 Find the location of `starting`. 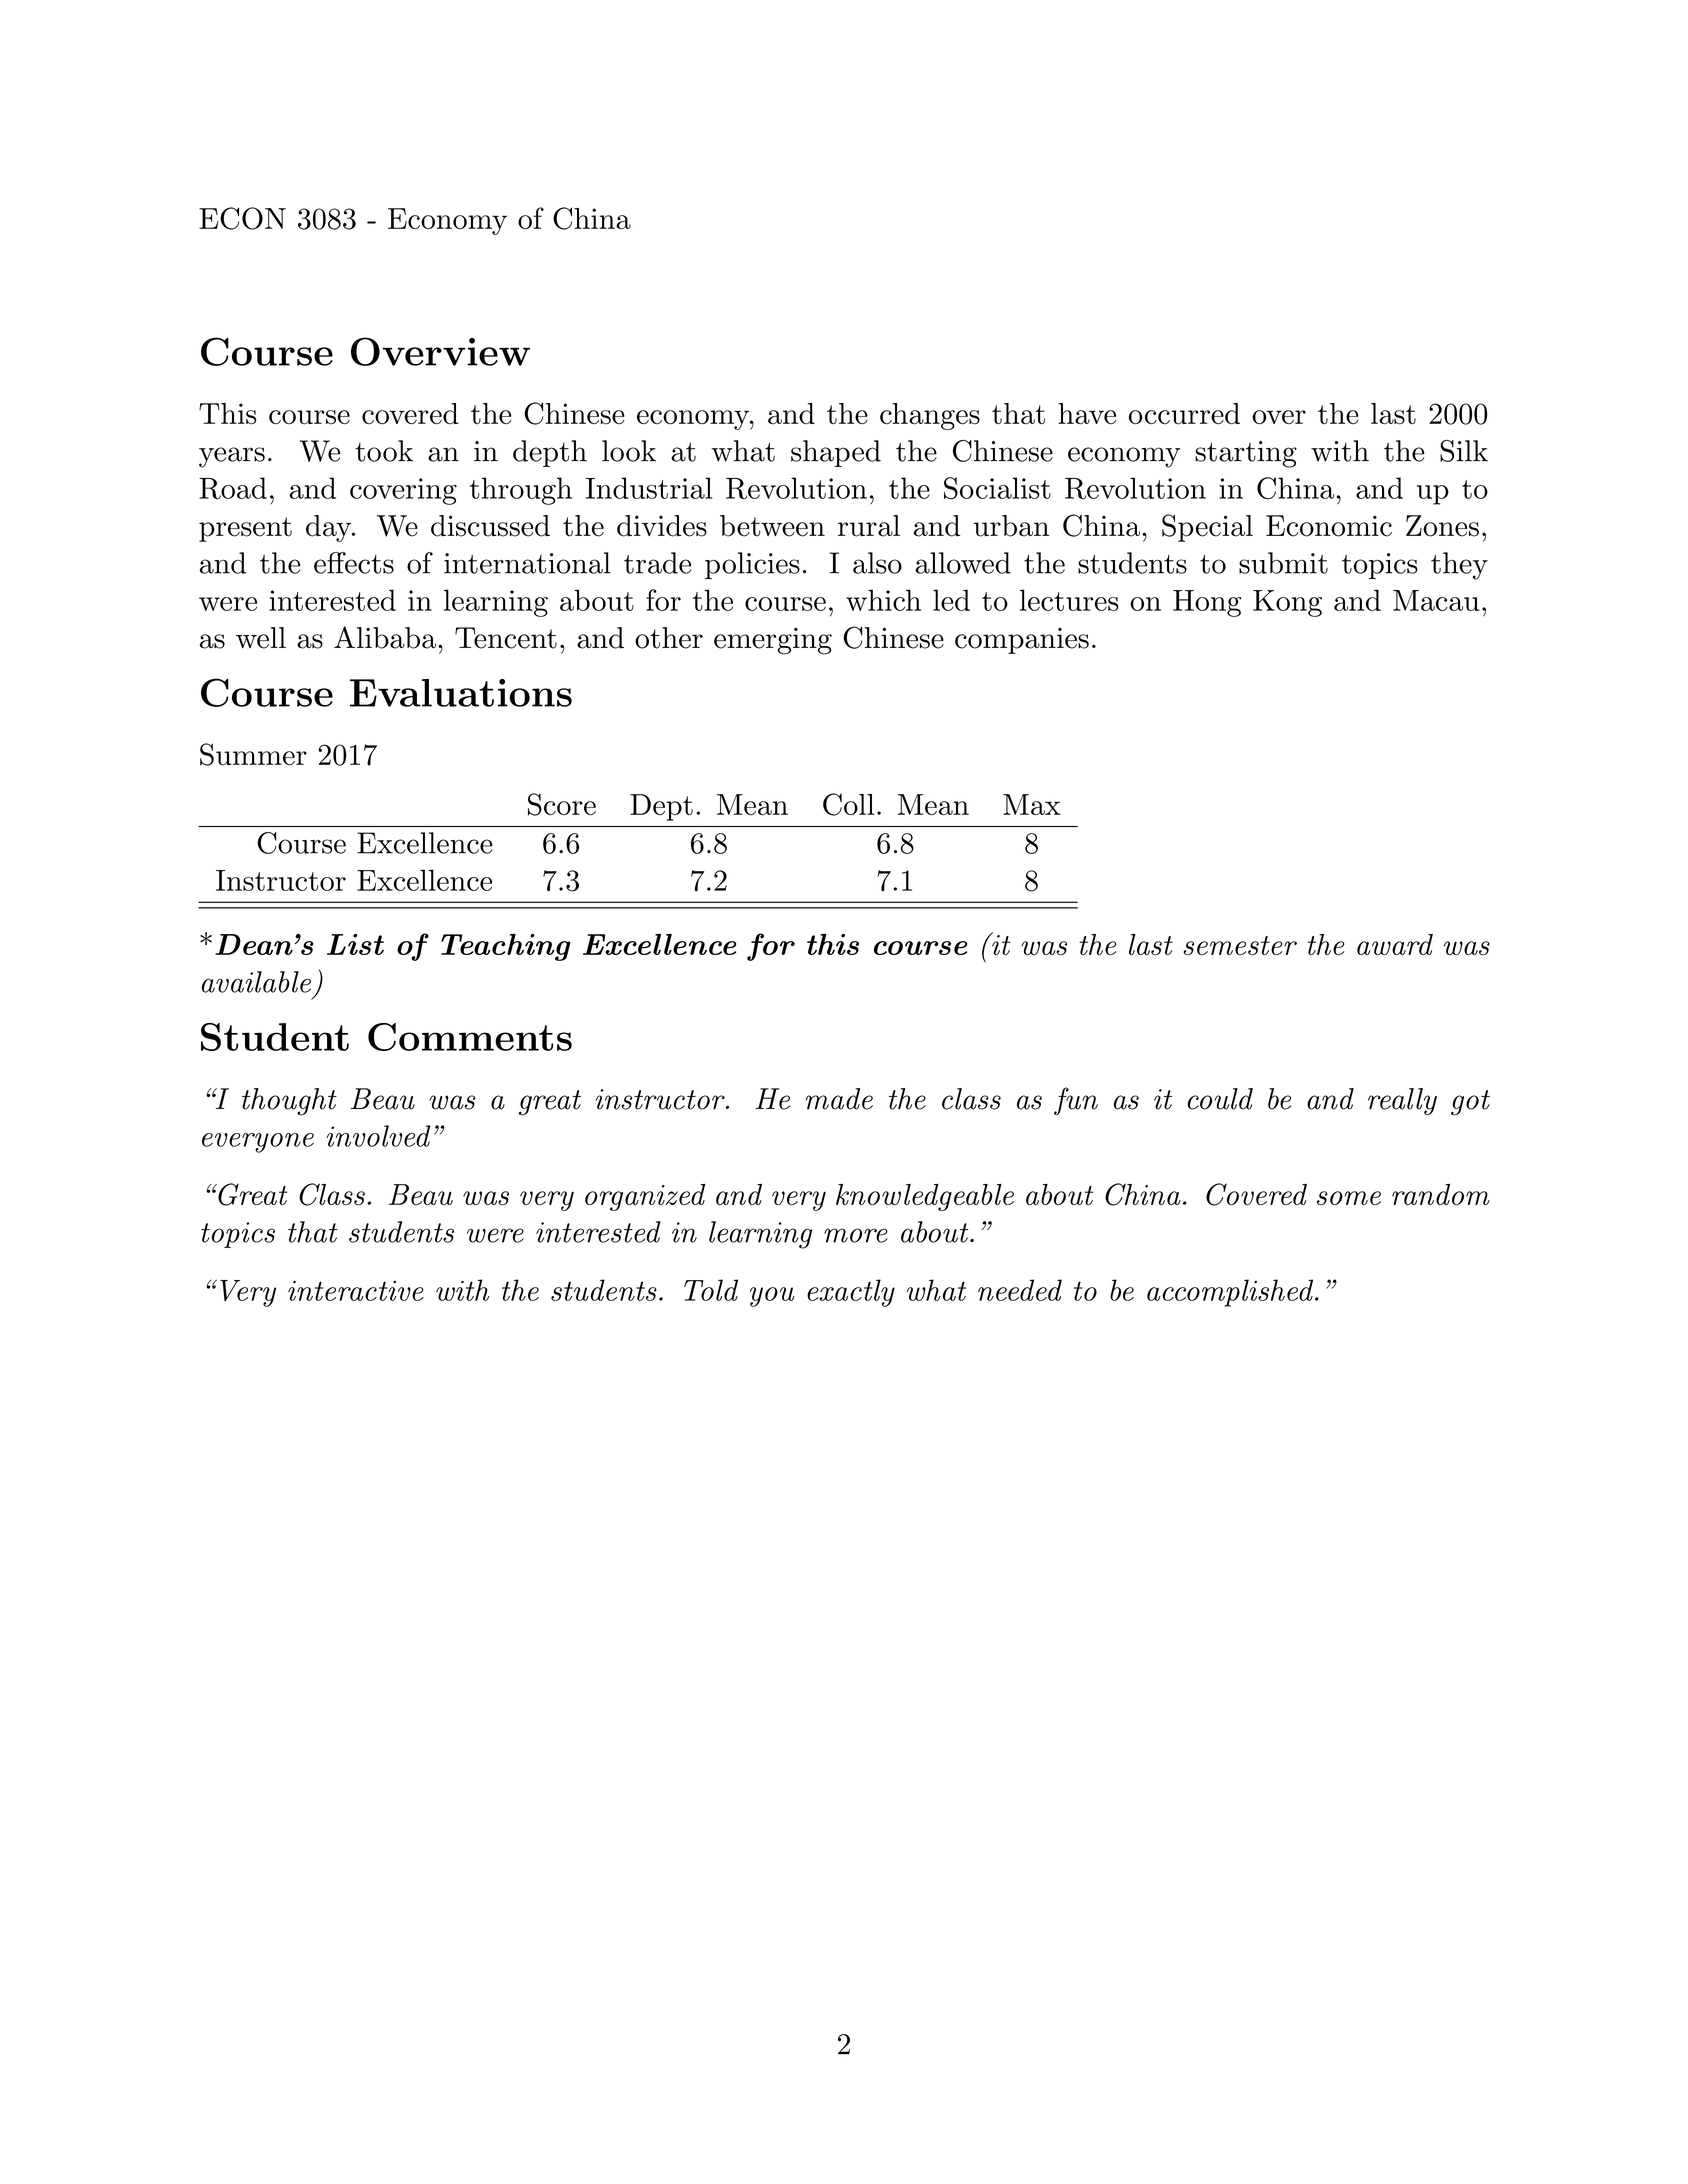

starting is located at coordinates (1246, 454).
